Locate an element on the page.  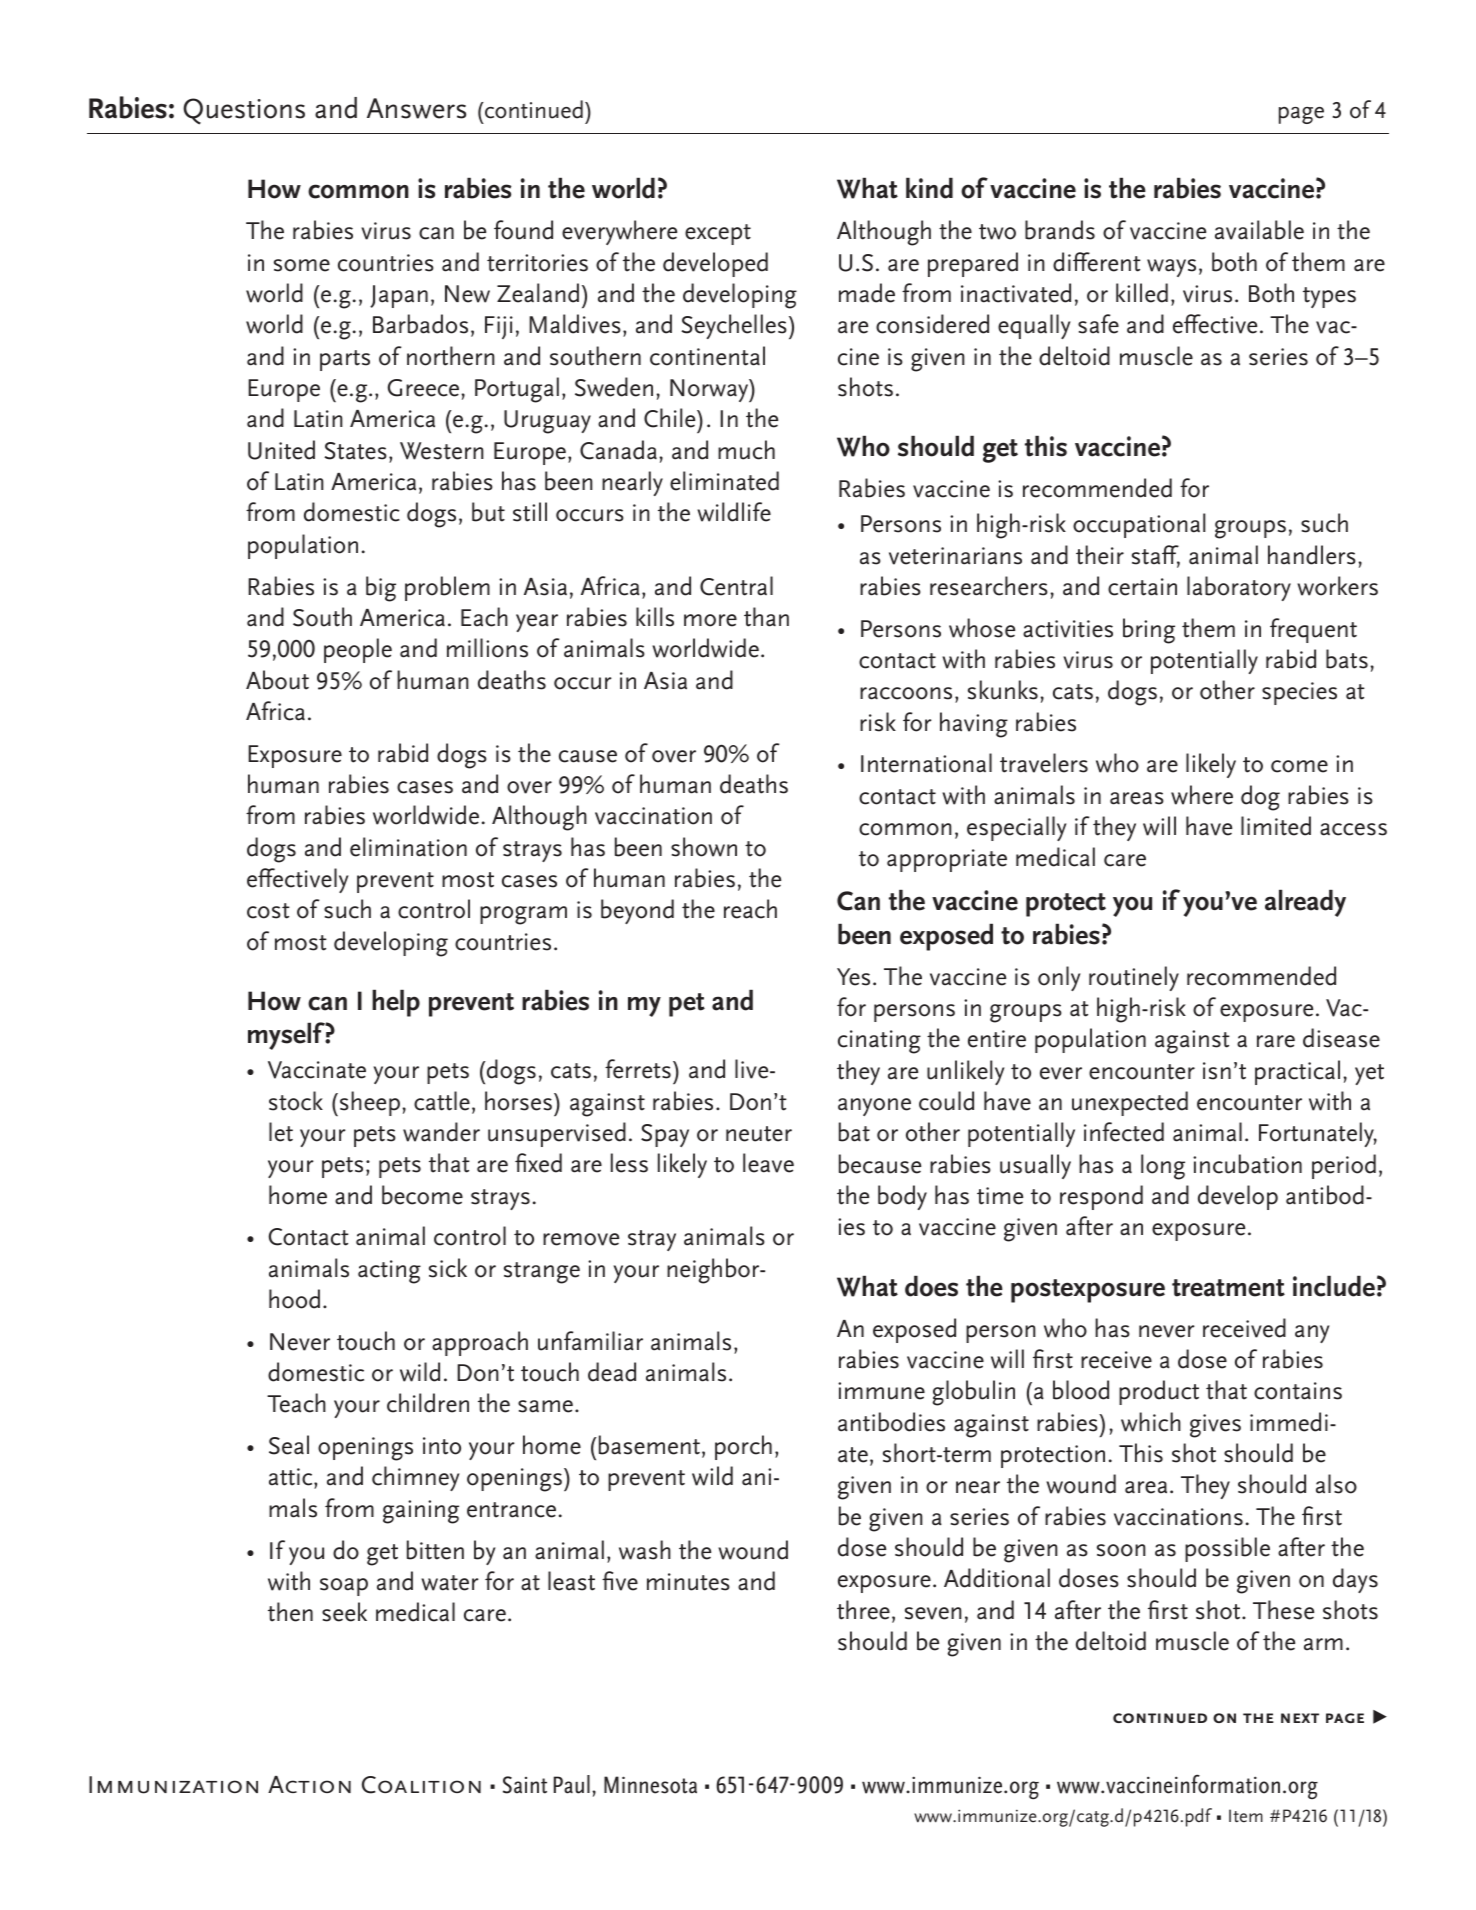
laboratory is located at coordinates (1239, 588).
